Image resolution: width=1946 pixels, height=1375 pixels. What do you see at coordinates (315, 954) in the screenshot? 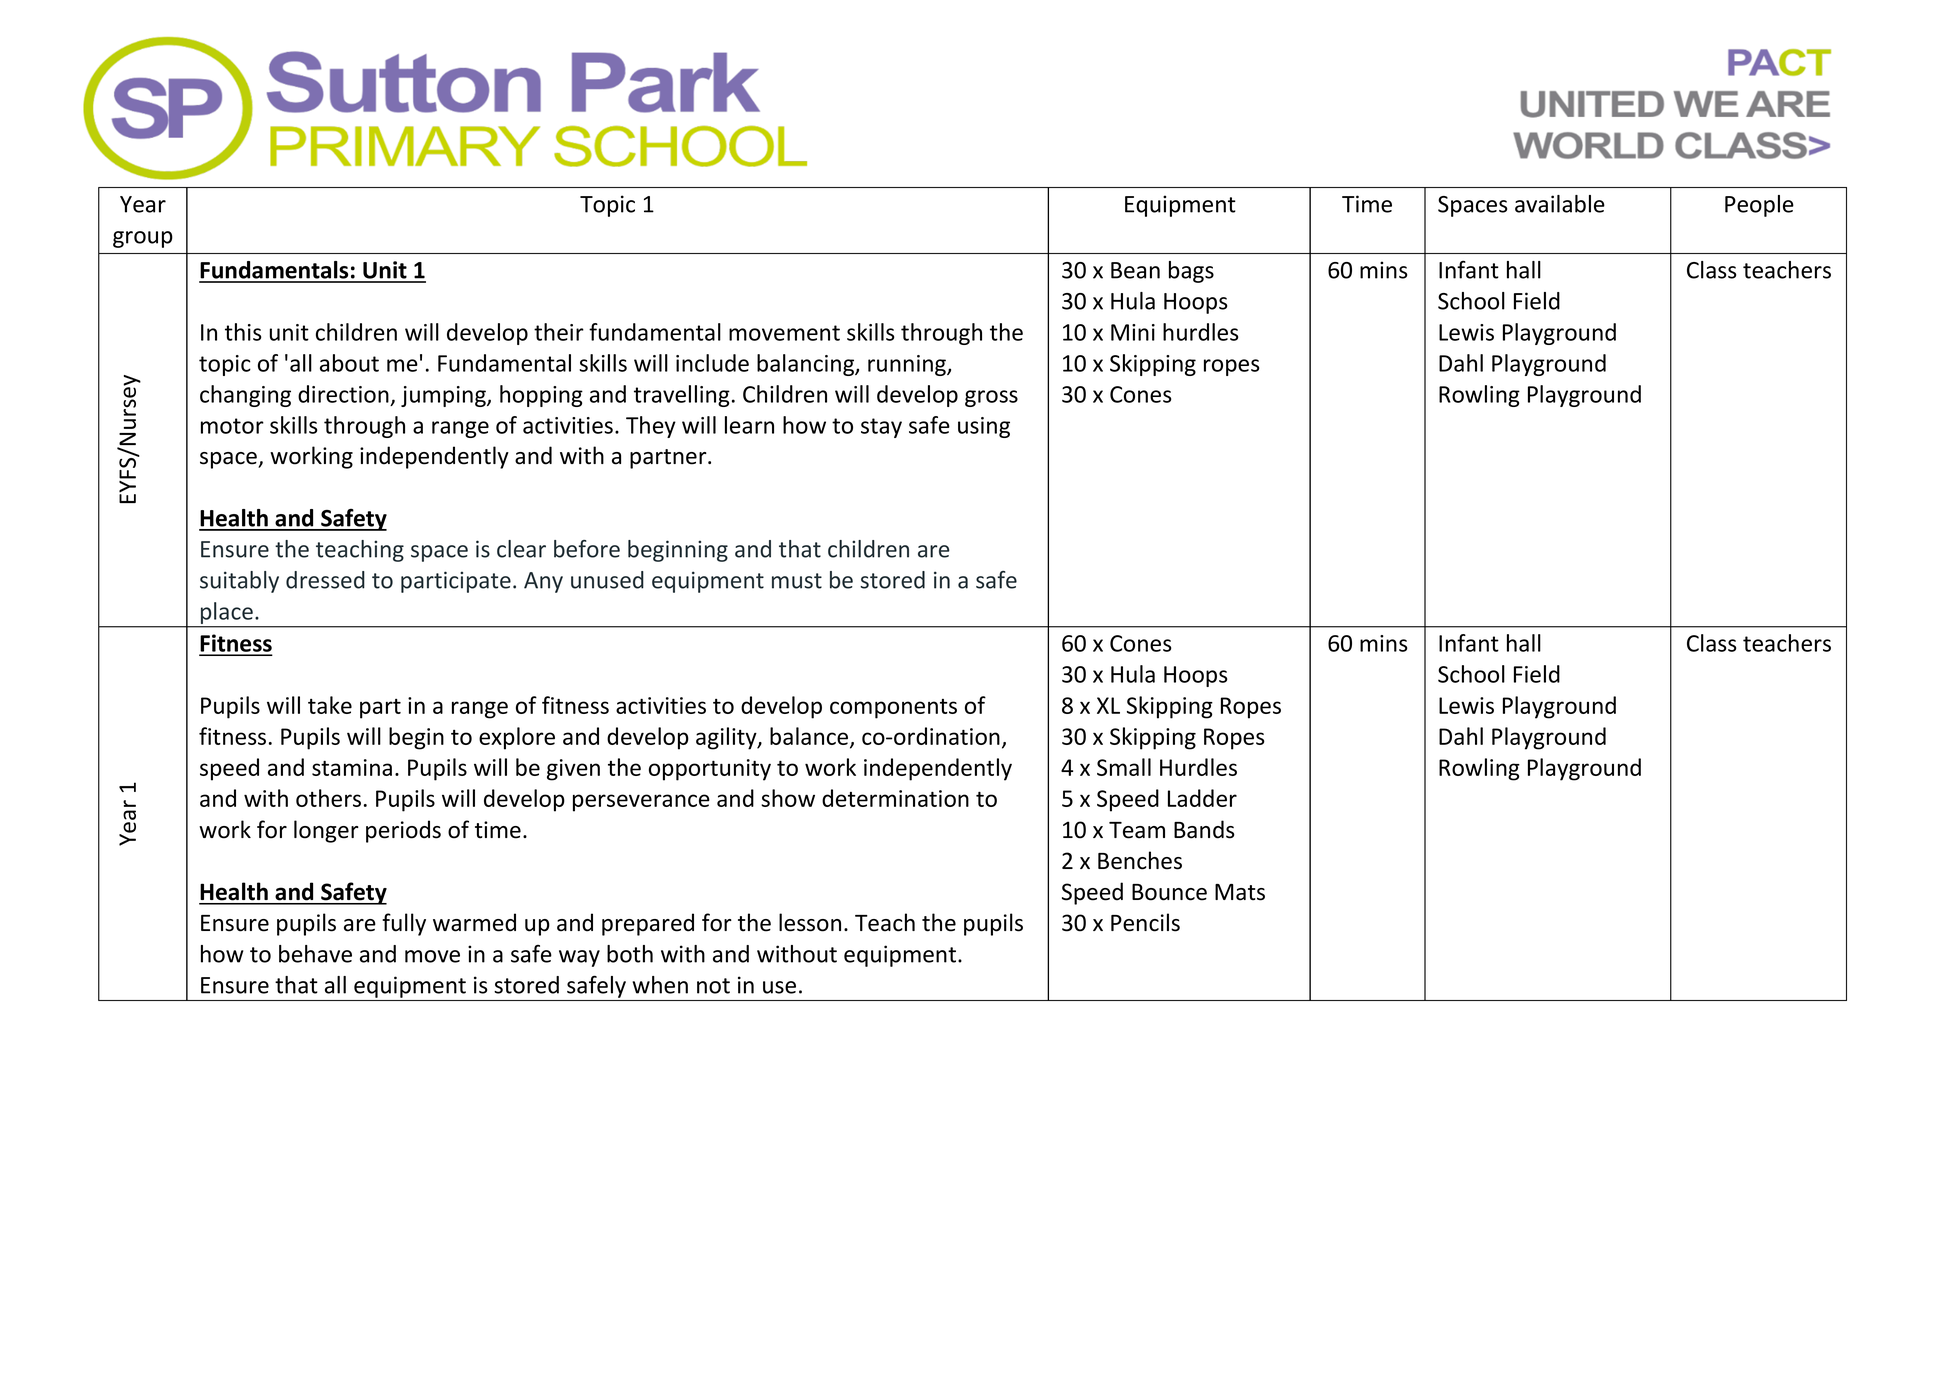
I see `behave` at bounding box center [315, 954].
